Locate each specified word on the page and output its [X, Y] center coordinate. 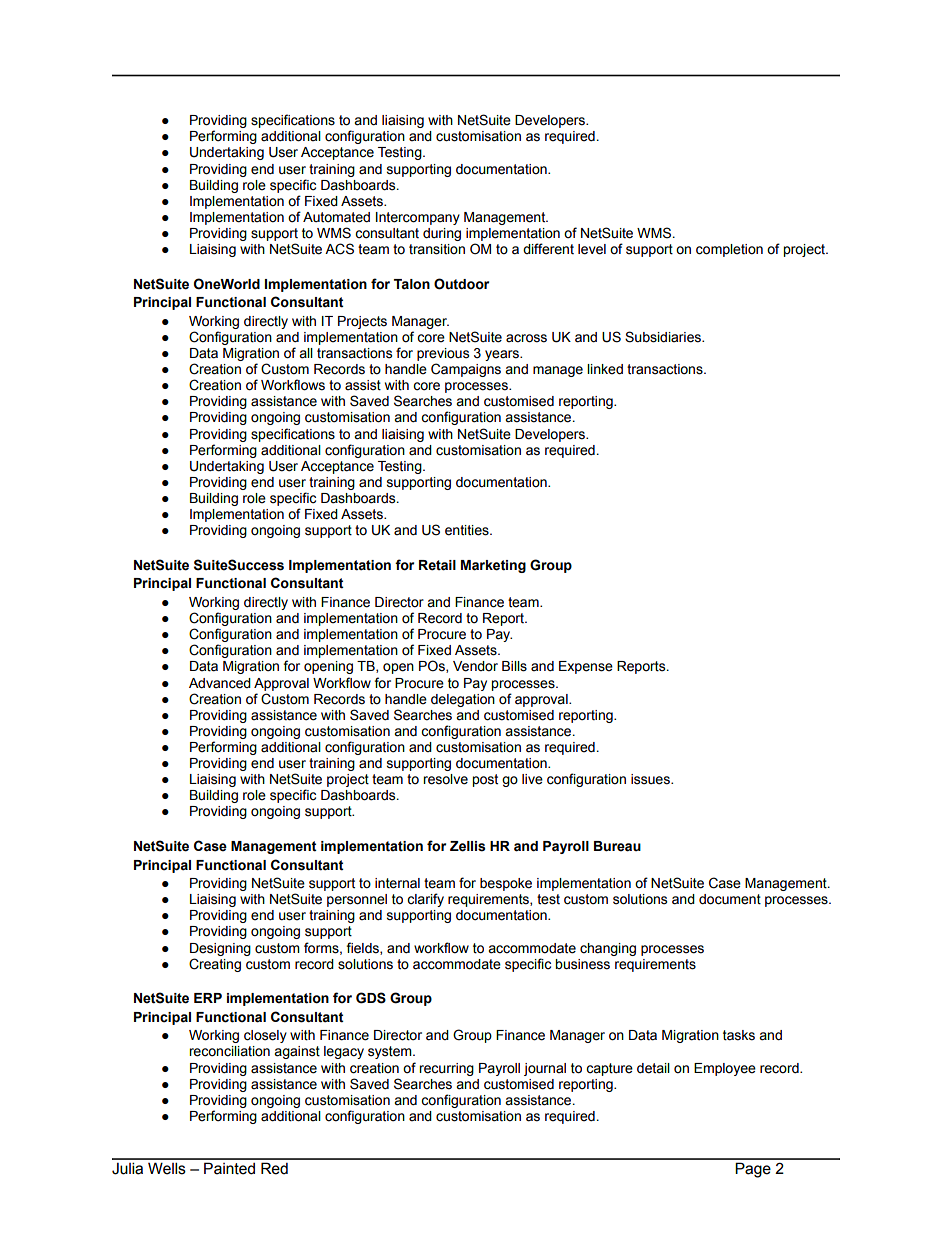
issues [651, 779]
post [485, 780]
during [442, 234]
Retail [437, 565]
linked [605, 369]
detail [653, 1068]
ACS [339, 249]
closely [265, 1036]
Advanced [220, 683]
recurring [446, 1069]
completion [729, 250]
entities [468, 530]
